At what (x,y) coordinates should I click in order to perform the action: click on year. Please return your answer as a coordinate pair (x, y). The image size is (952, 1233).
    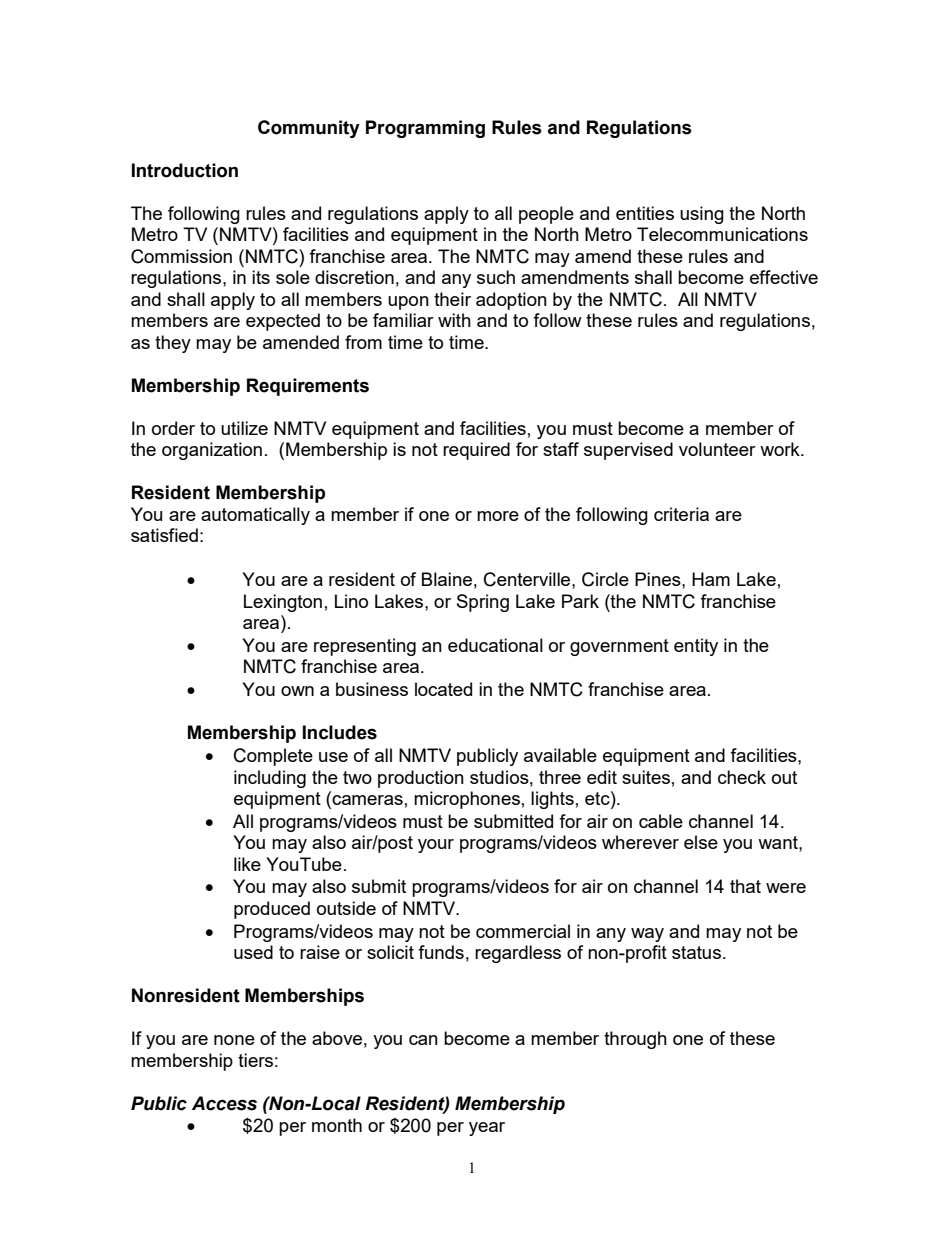
    Looking at the image, I should click on (487, 1129).
